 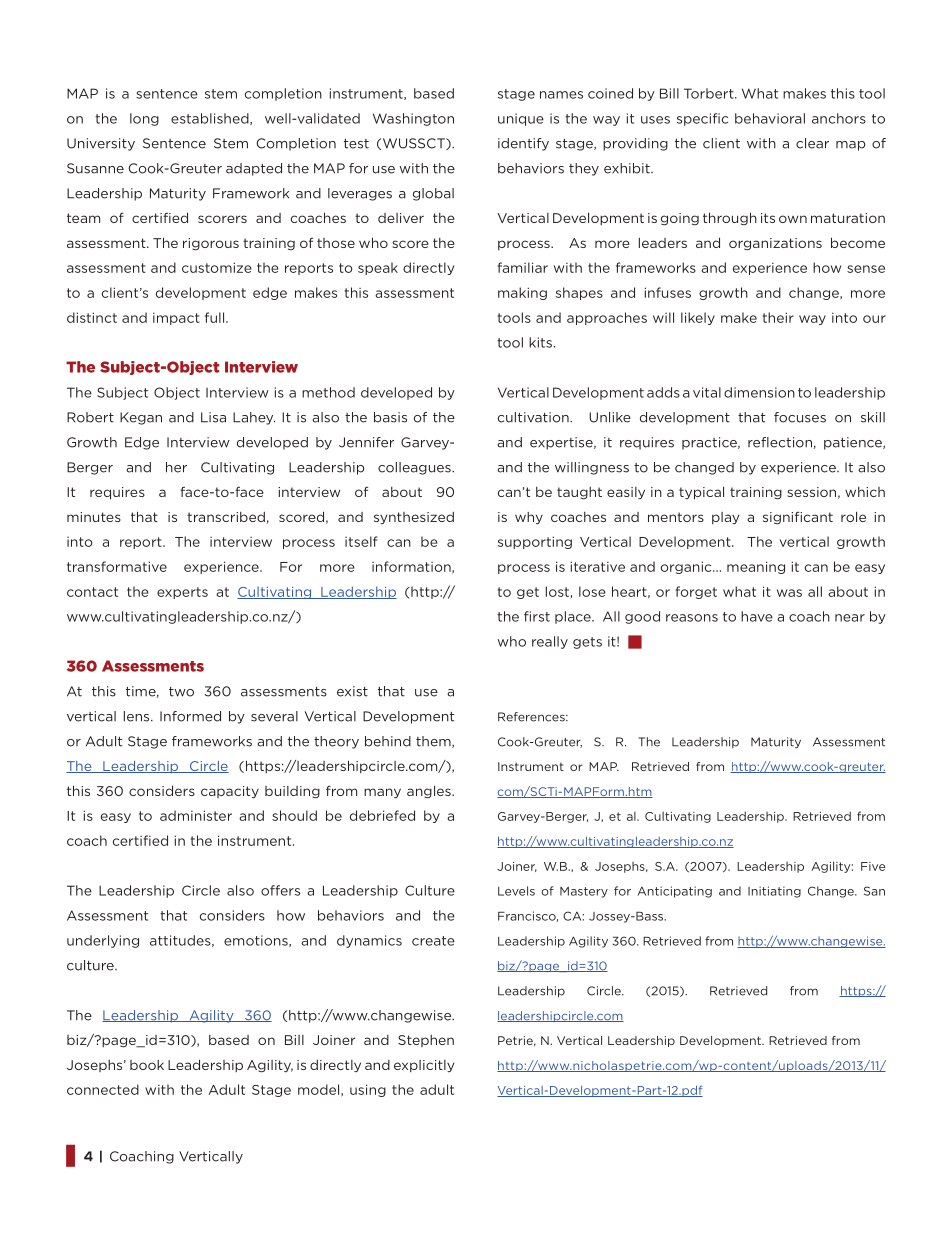 What do you see at coordinates (780, 442) in the page?
I see `reflection` at bounding box center [780, 442].
